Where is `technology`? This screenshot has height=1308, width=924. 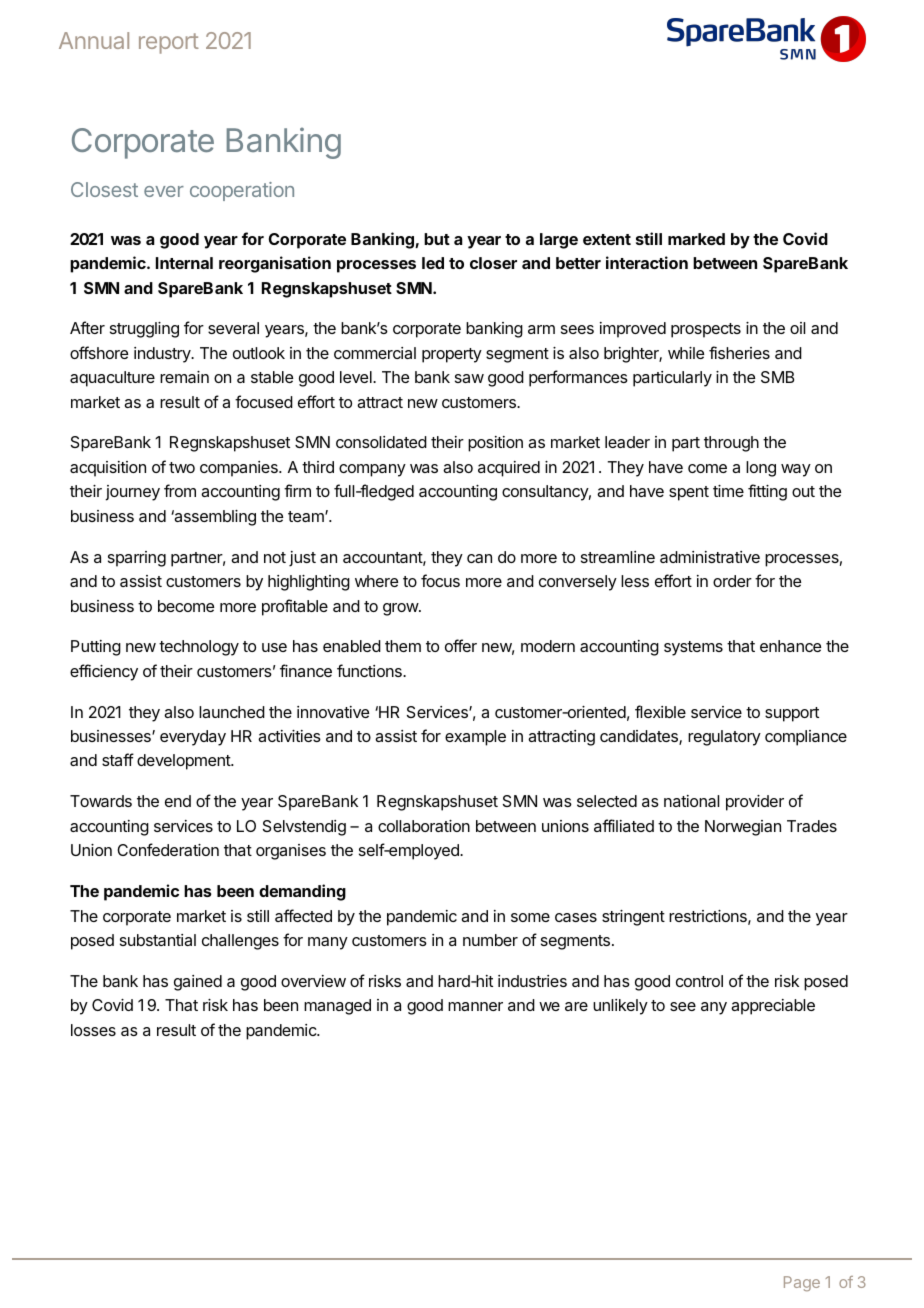
technology is located at coordinates (199, 648).
